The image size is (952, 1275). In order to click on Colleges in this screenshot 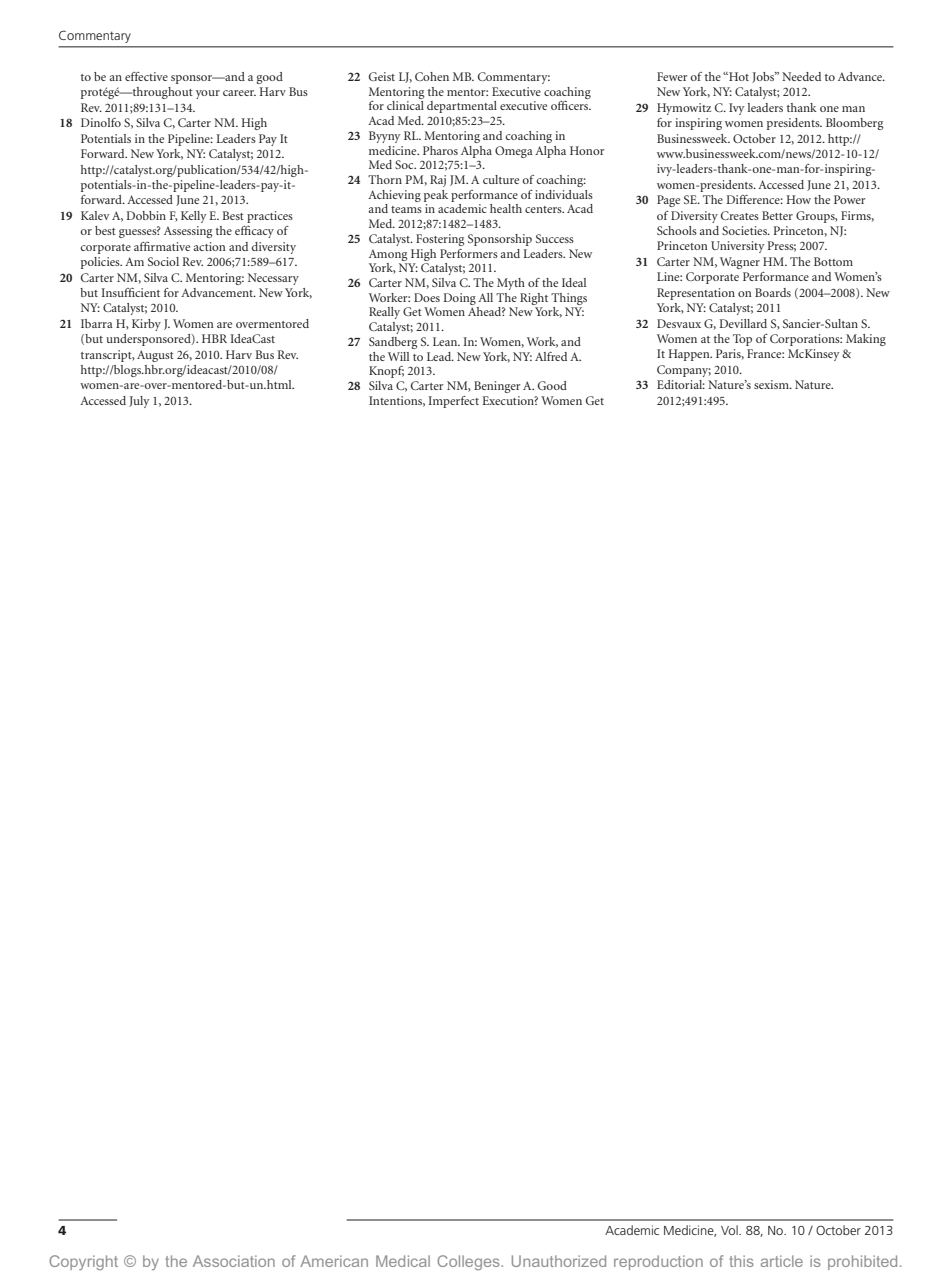, I will do `click(469, 1262)`.
